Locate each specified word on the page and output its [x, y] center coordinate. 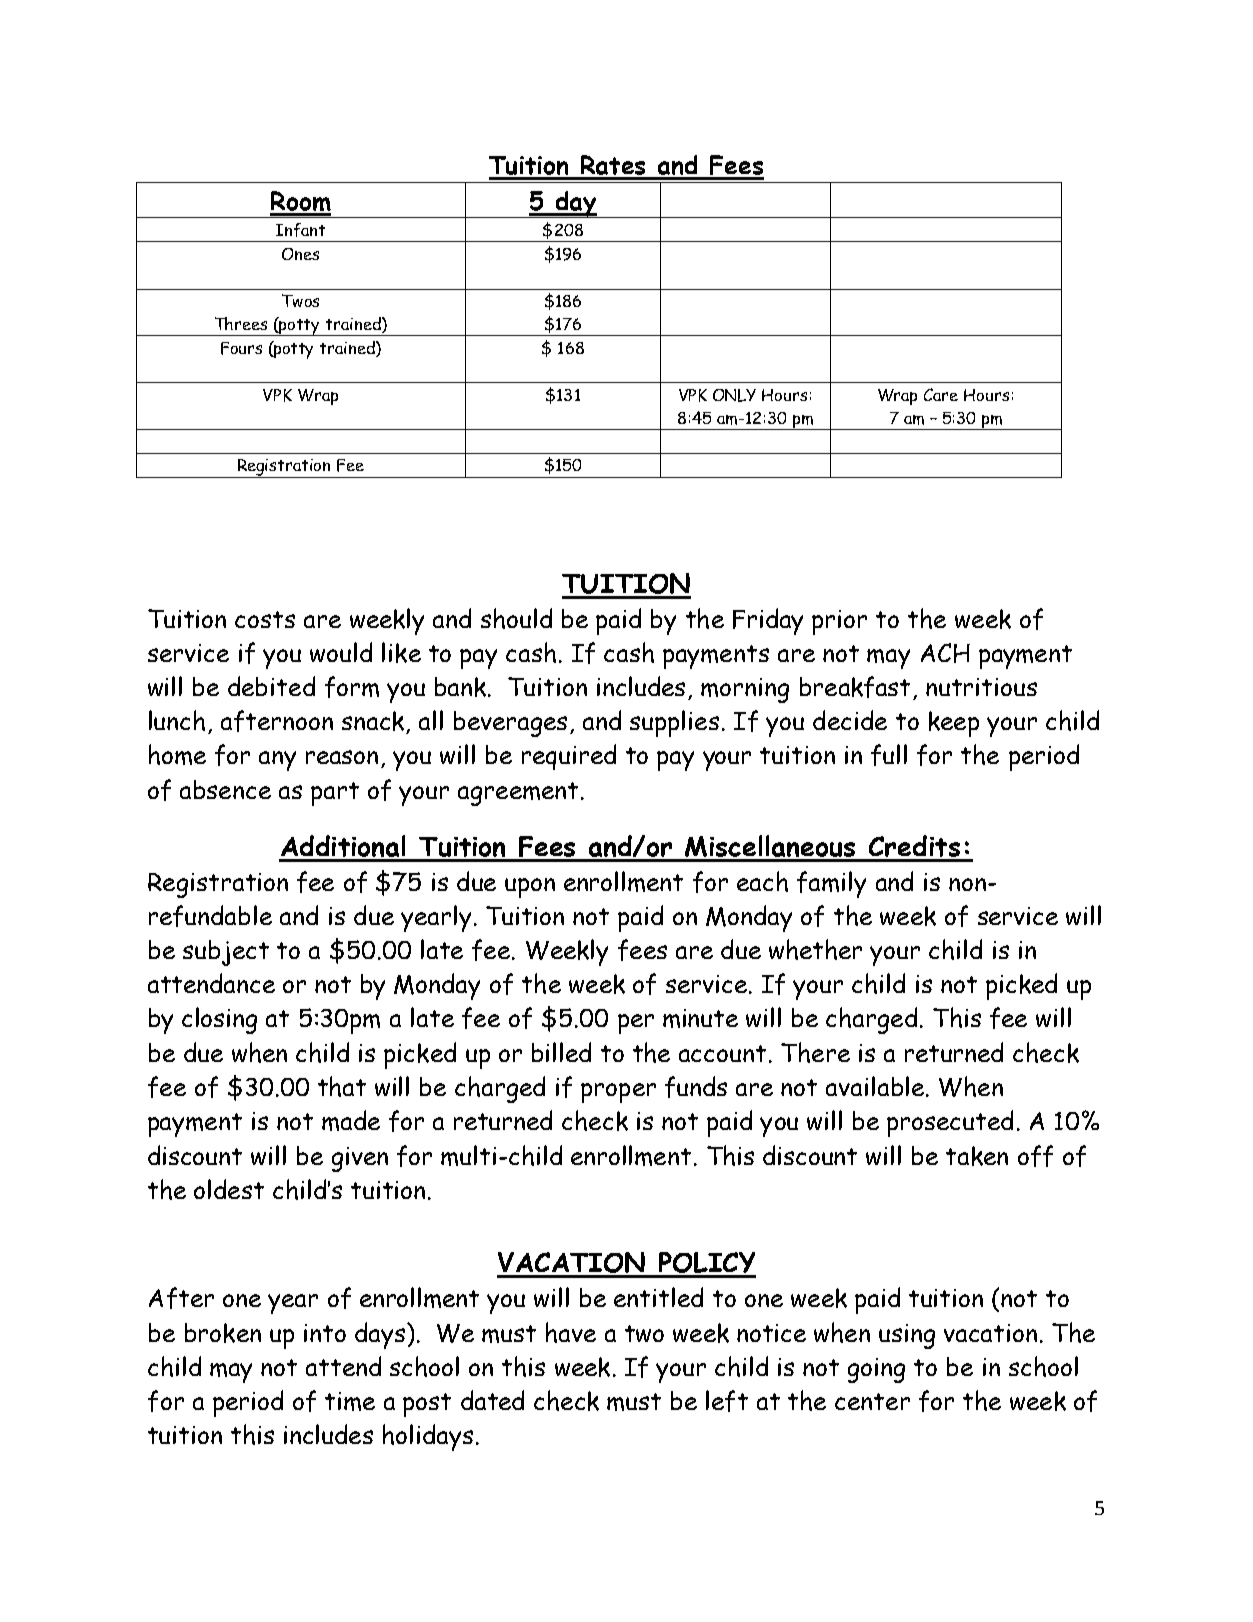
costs [265, 619]
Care [941, 394]
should [516, 618]
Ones [300, 254]
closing [219, 1020]
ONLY [734, 395]
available [875, 1086]
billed [561, 1052]
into [325, 1333]
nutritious [981, 687]
